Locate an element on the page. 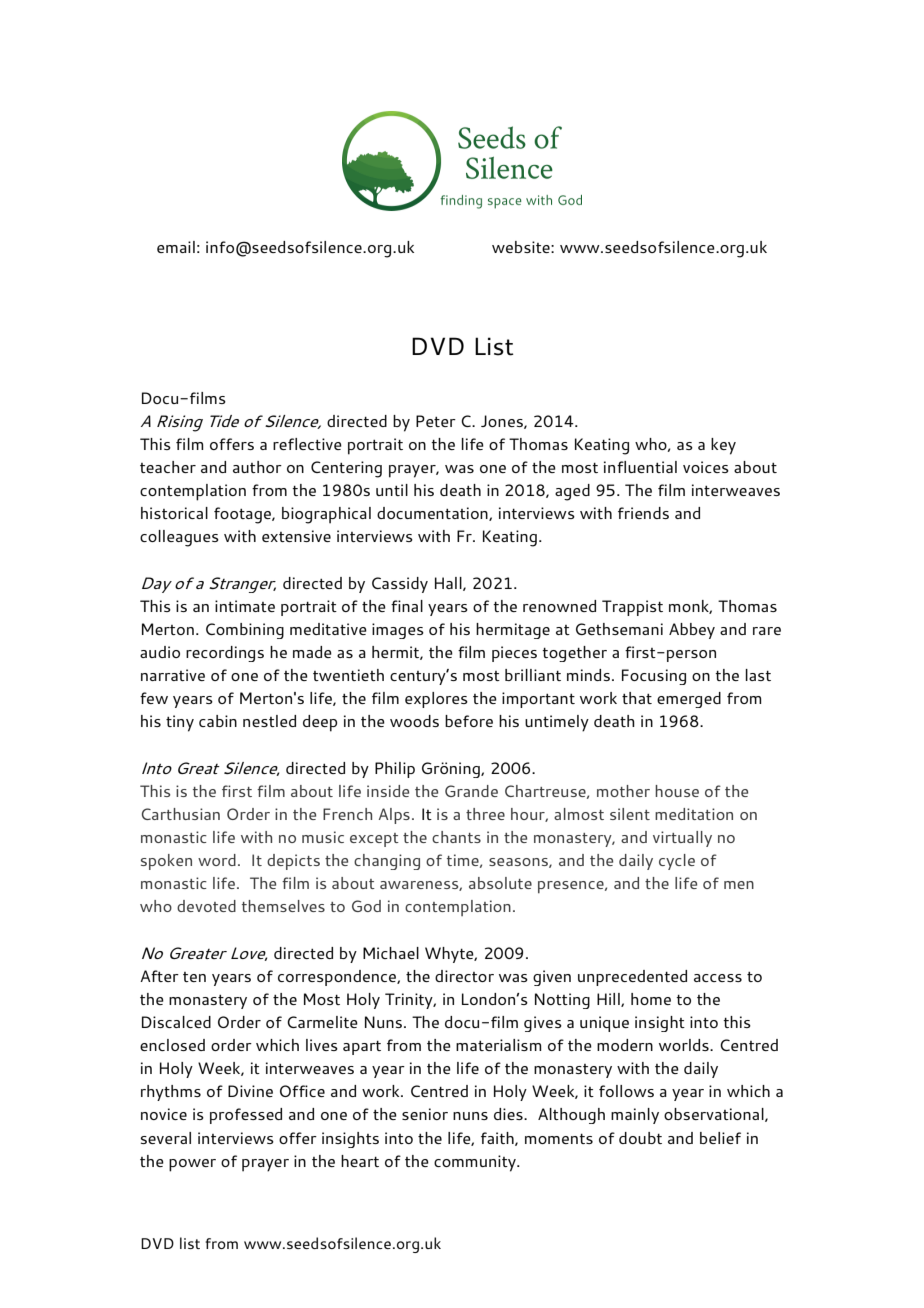 This document has width=924, height=1308. house is located at coordinates (677, 791).
